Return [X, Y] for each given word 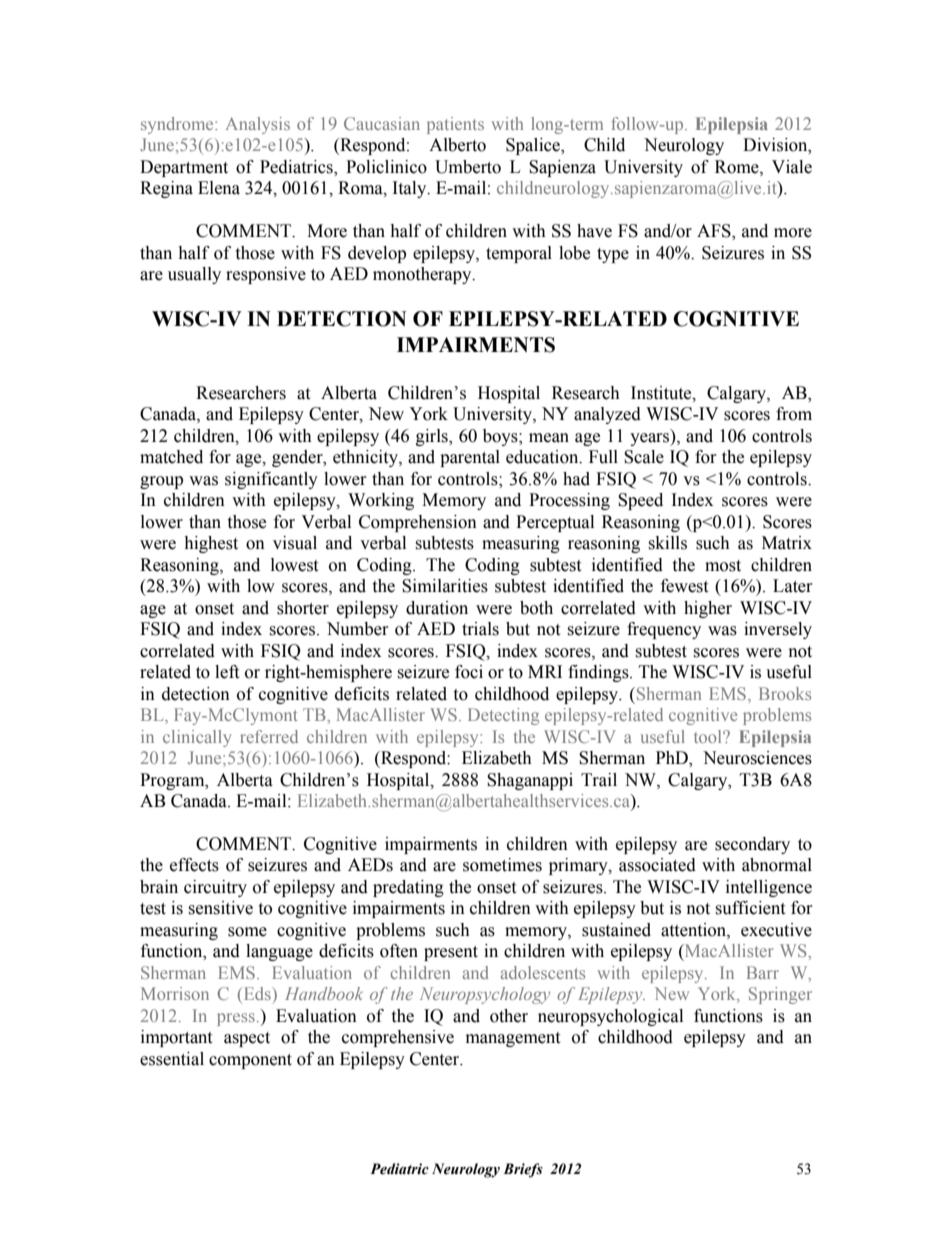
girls [433, 437]
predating [408, 888]
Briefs [523, 1170]
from [794, 414]
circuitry [215, 888]
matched [171, 457]
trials [480, 629]
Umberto [468, 167]
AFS [715, 232]
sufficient [750, 908]
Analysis [257, 125]
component [250, 1061]
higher [708, 609]
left [227, 672]
